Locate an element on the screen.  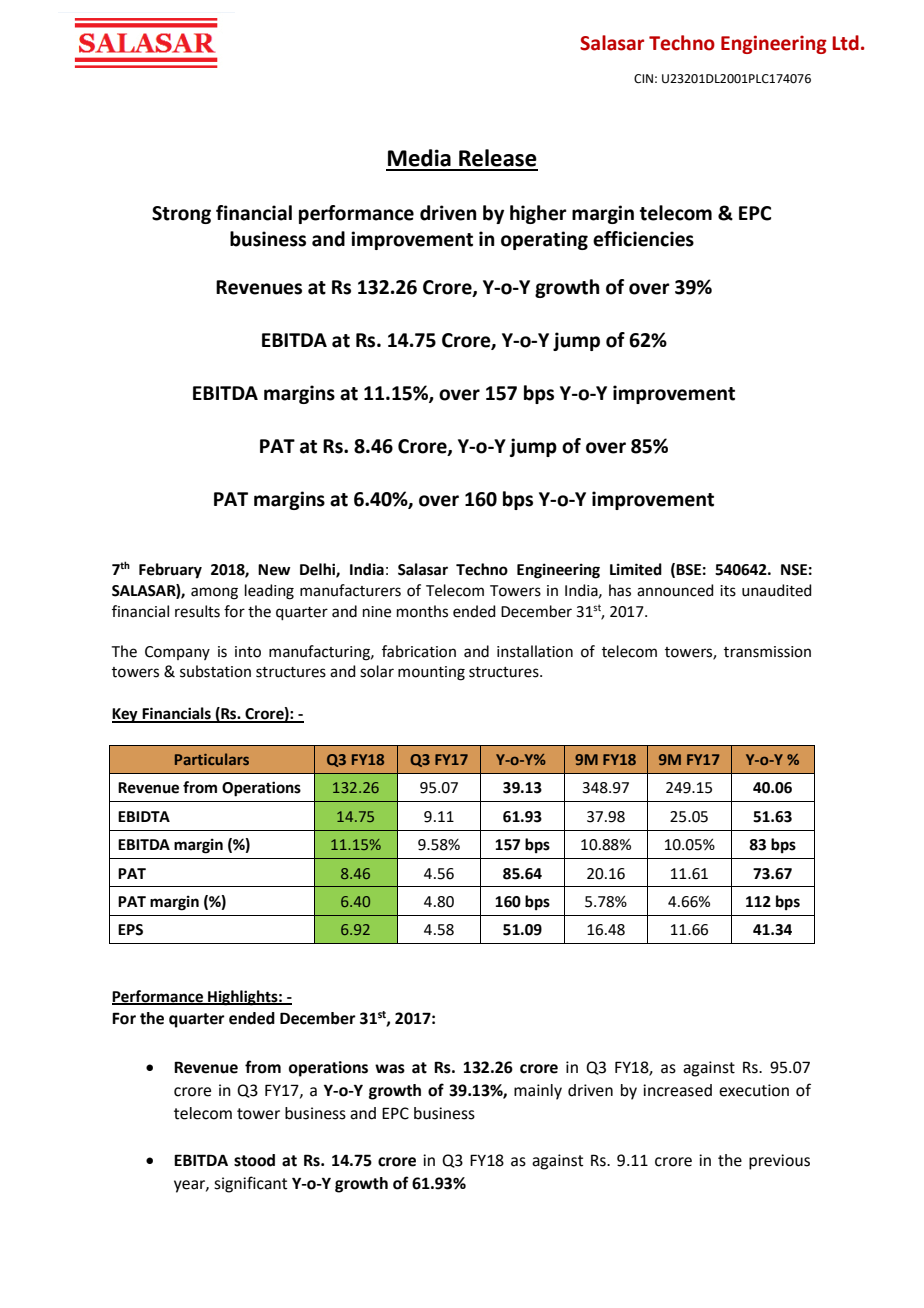
stood is located at coordinates (254, 1160).
